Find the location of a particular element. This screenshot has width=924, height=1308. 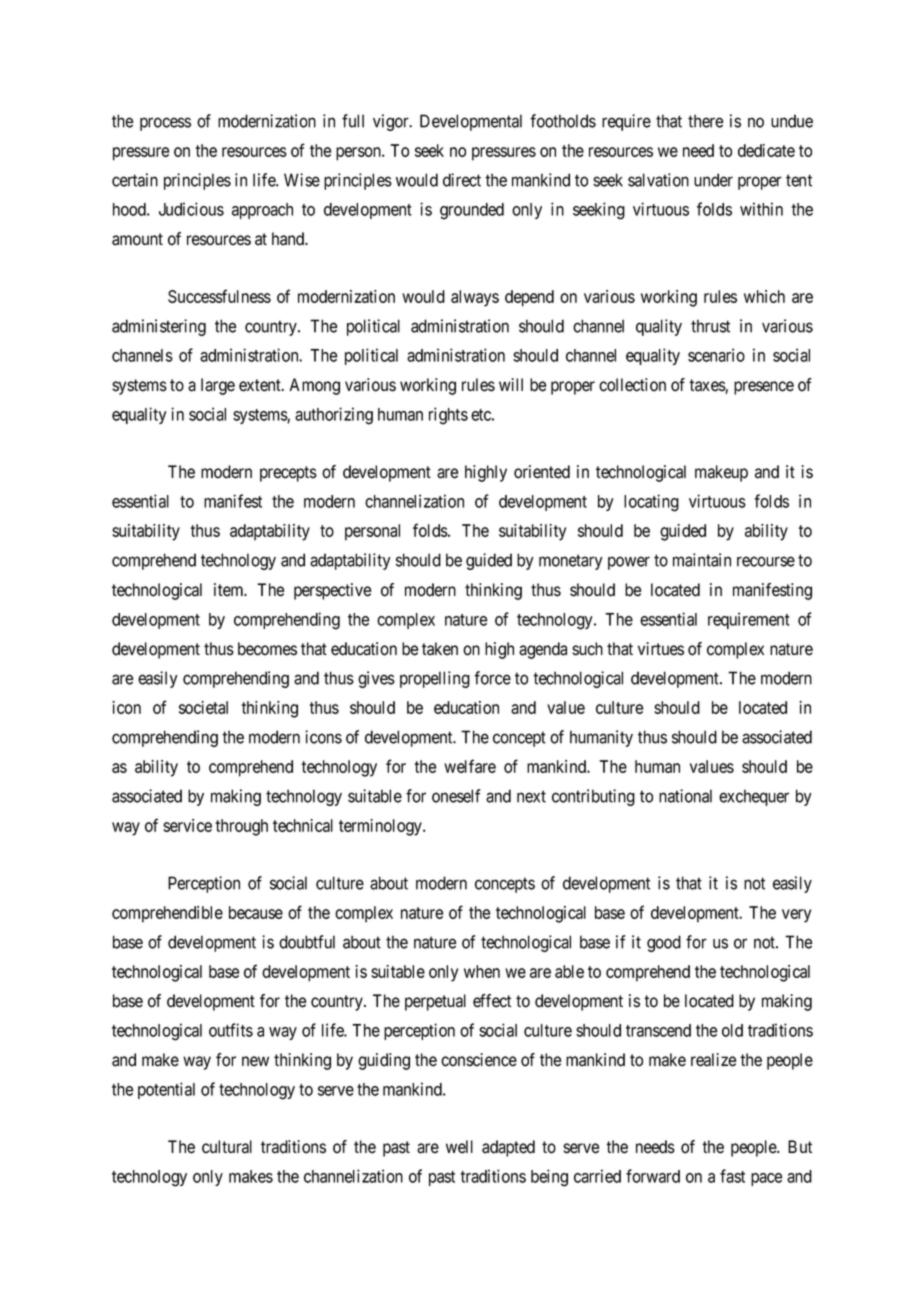

taken is located at coordinates (440, 649).
